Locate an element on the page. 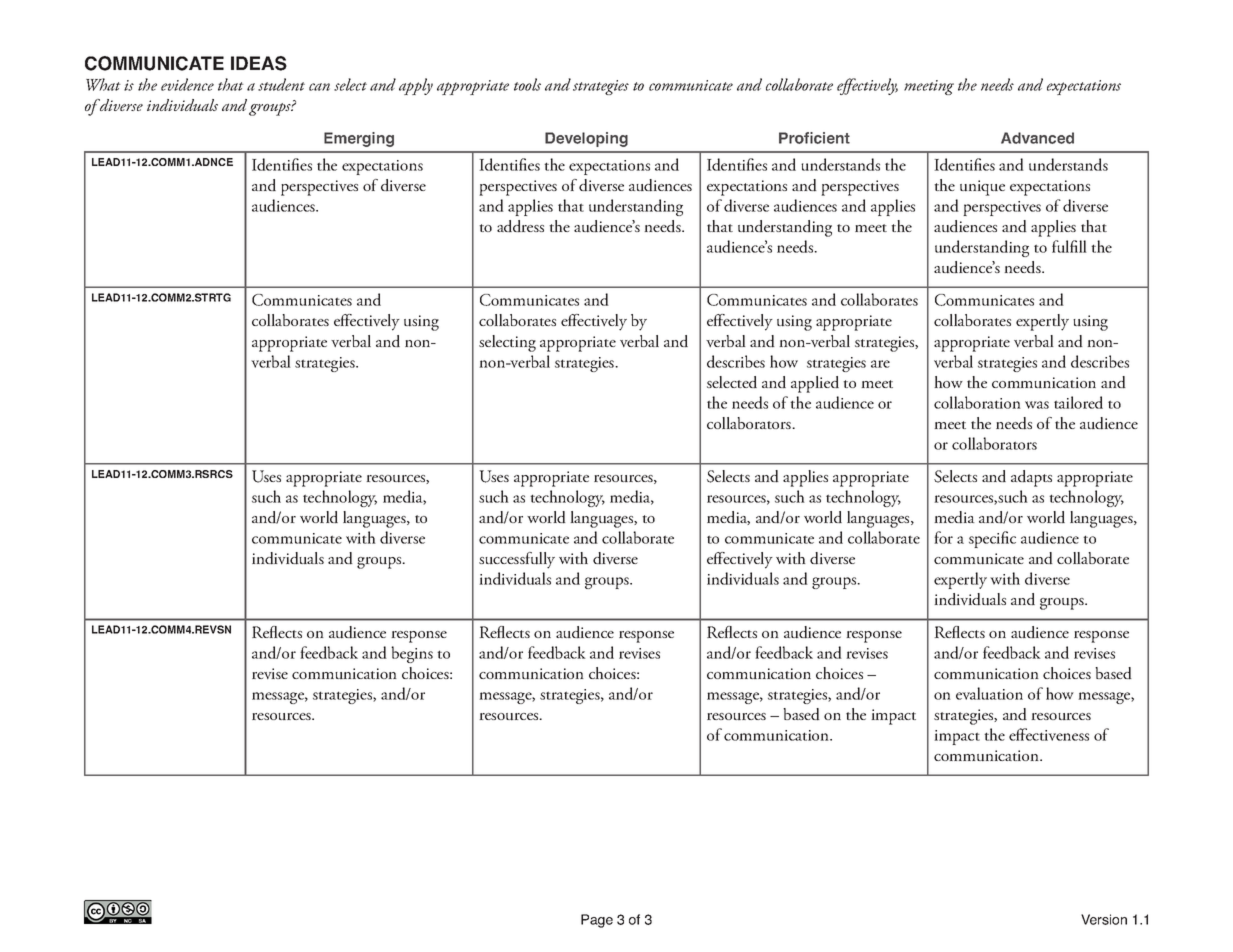 The height and width of the image is (952, 1233). collaboration is located at coordinates (977, 402).
